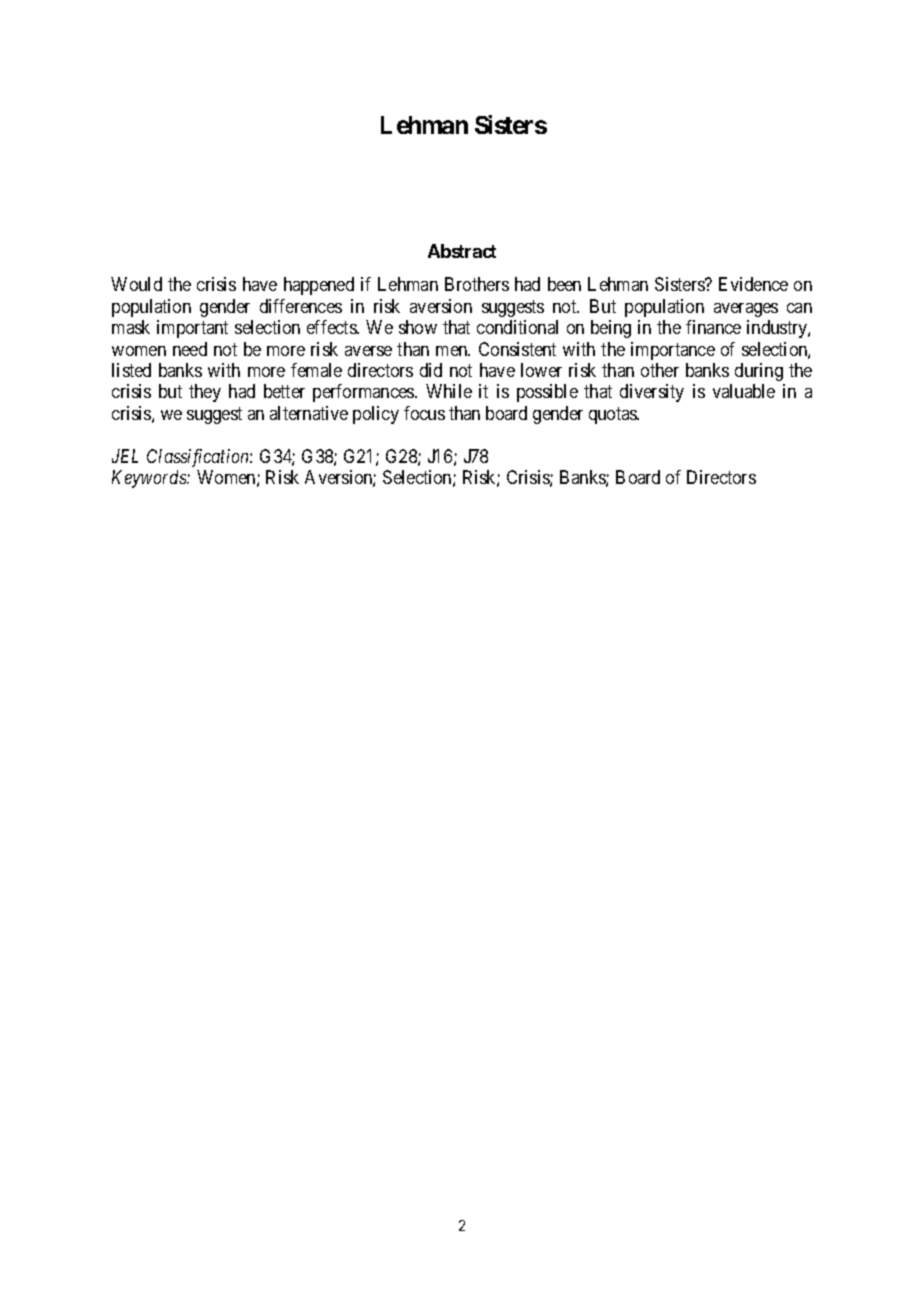 The width and height of the document is (924, 1308). I want to click on Abstract, so click(462, 251).
